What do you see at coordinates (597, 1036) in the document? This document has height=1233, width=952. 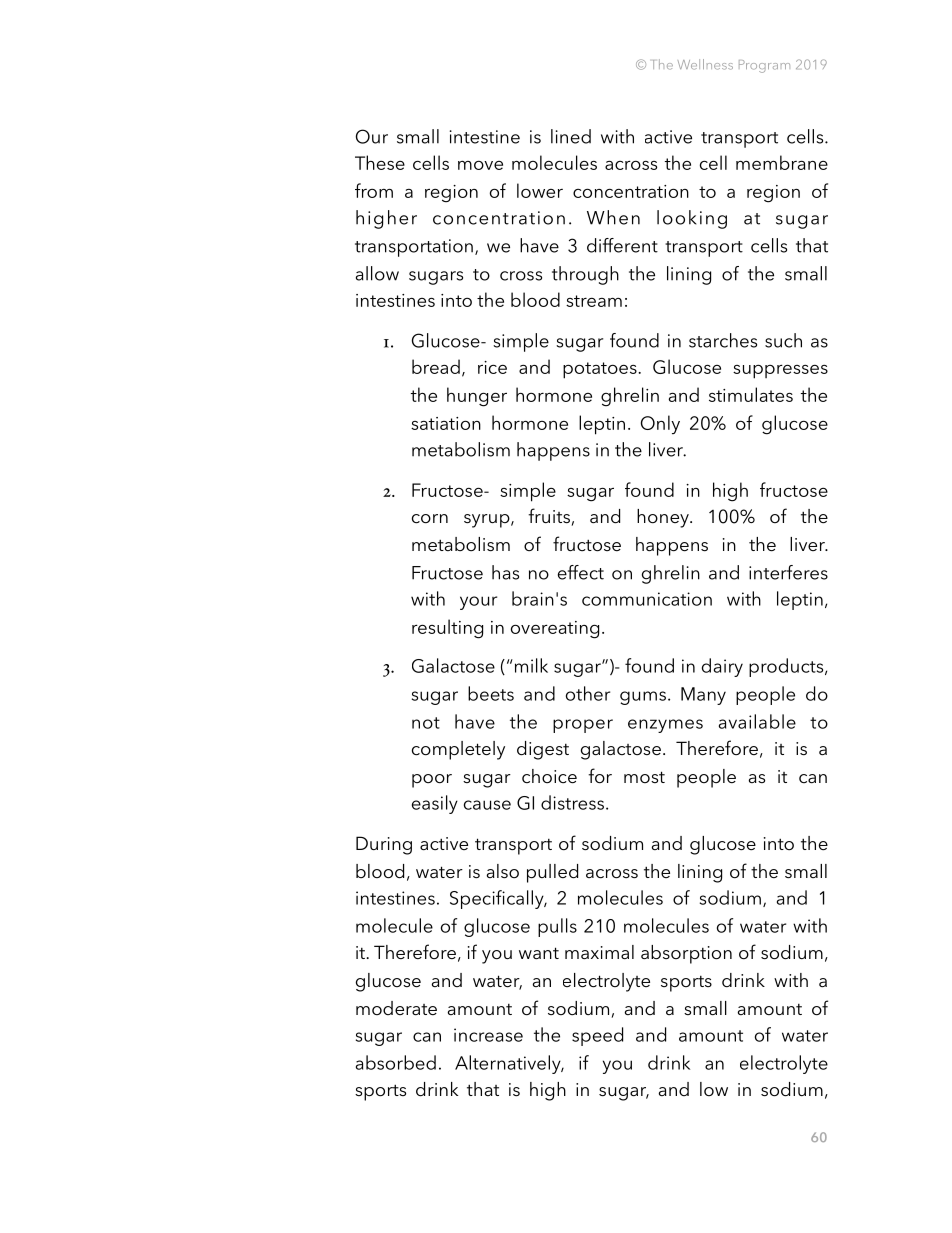 I see `speed` at bounding box center [597, 1036].
